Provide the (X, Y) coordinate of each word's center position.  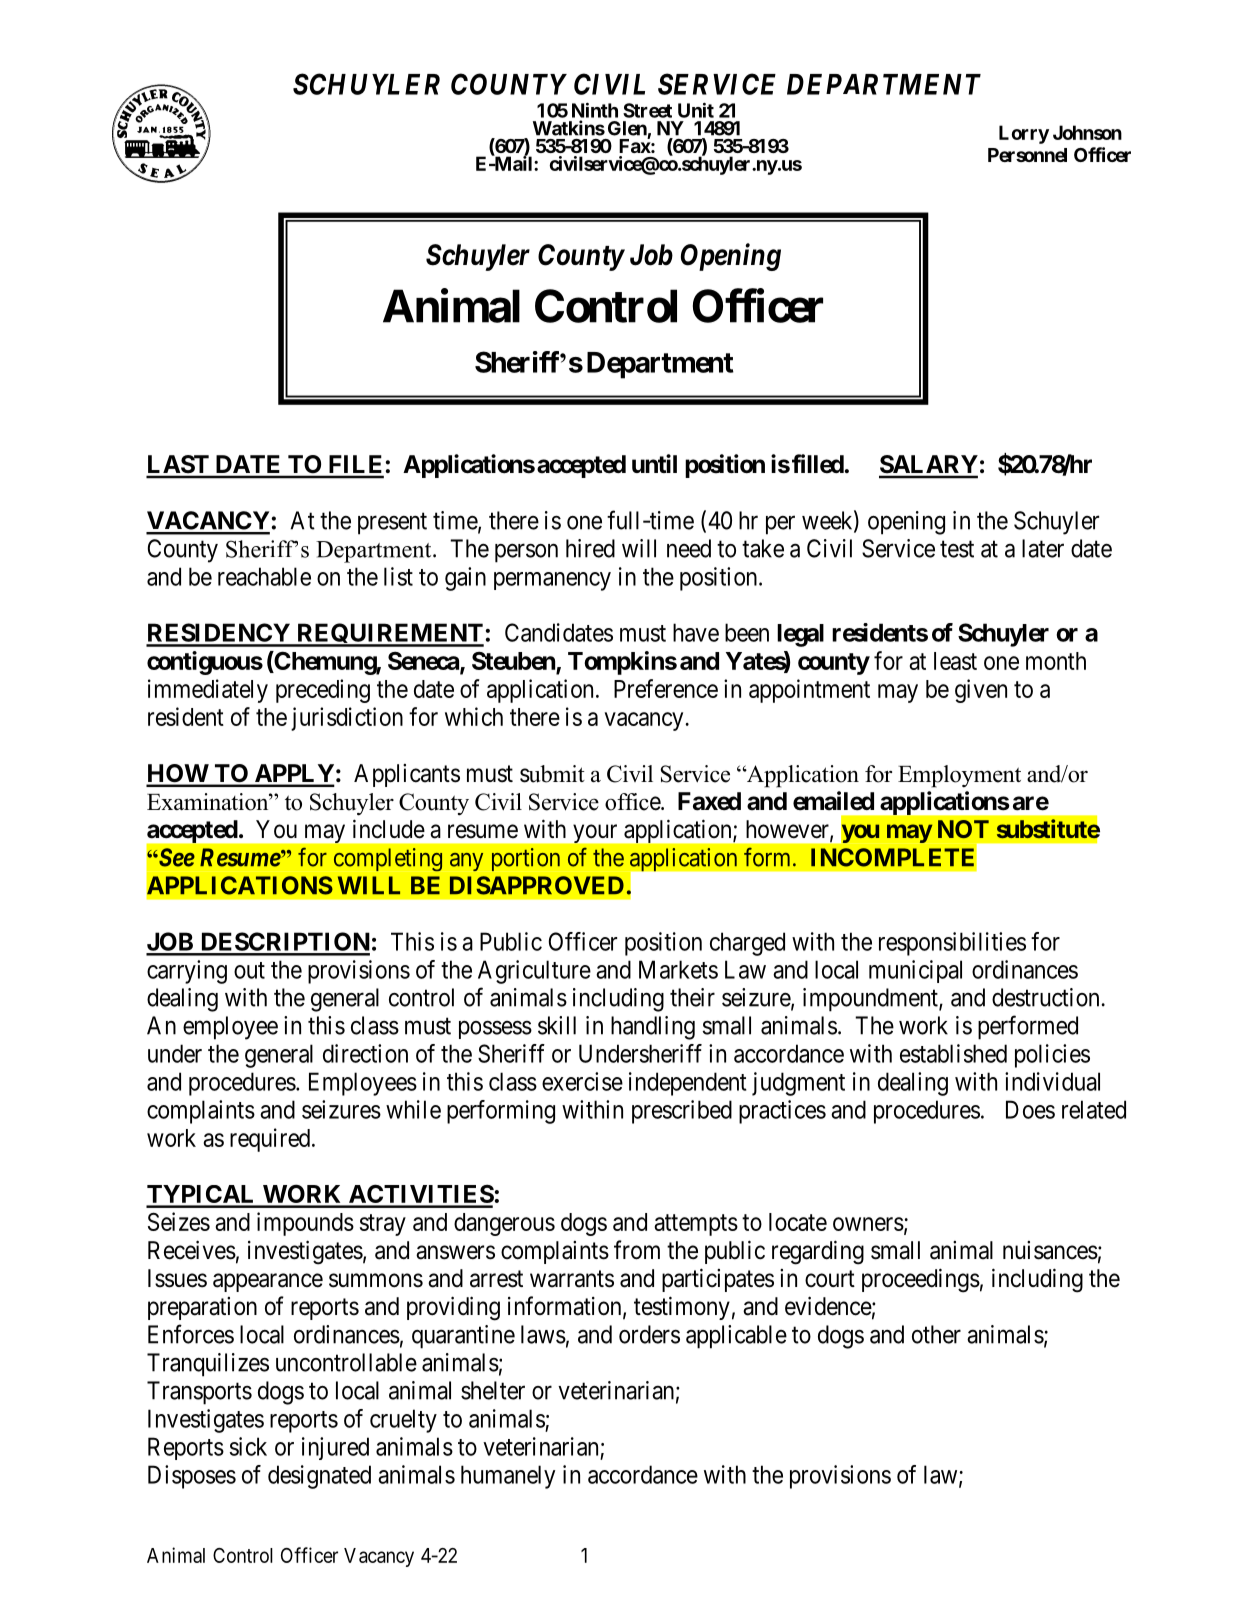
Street (647, 110)
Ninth (595, 110)
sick (248, 1446)
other (936, 1334)
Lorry (1024, 134)
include (389, 829)
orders (649, 1334)
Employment (959, 776)
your (595, 833)
